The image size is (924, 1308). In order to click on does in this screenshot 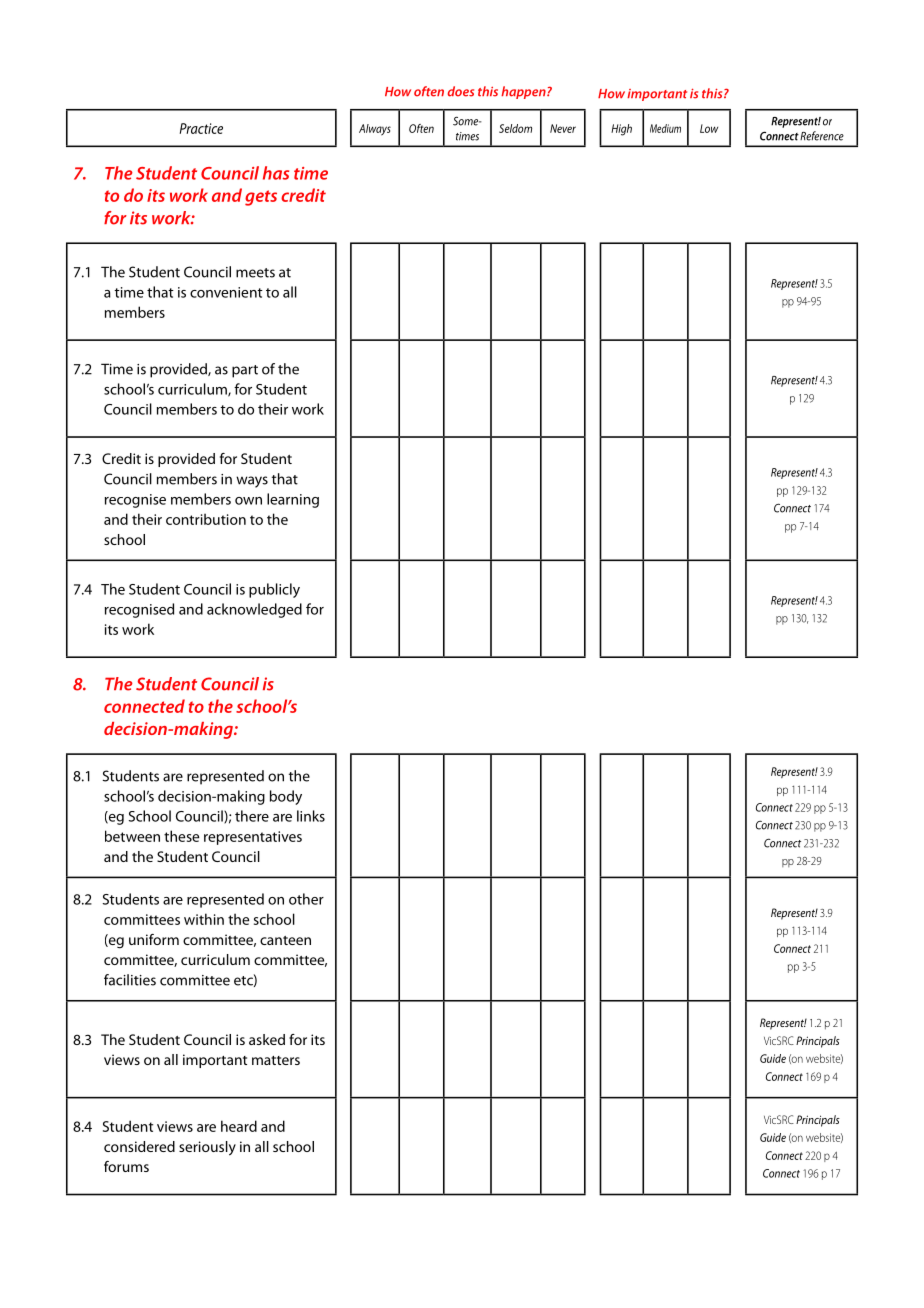, I will do `click(461, 91)`.
